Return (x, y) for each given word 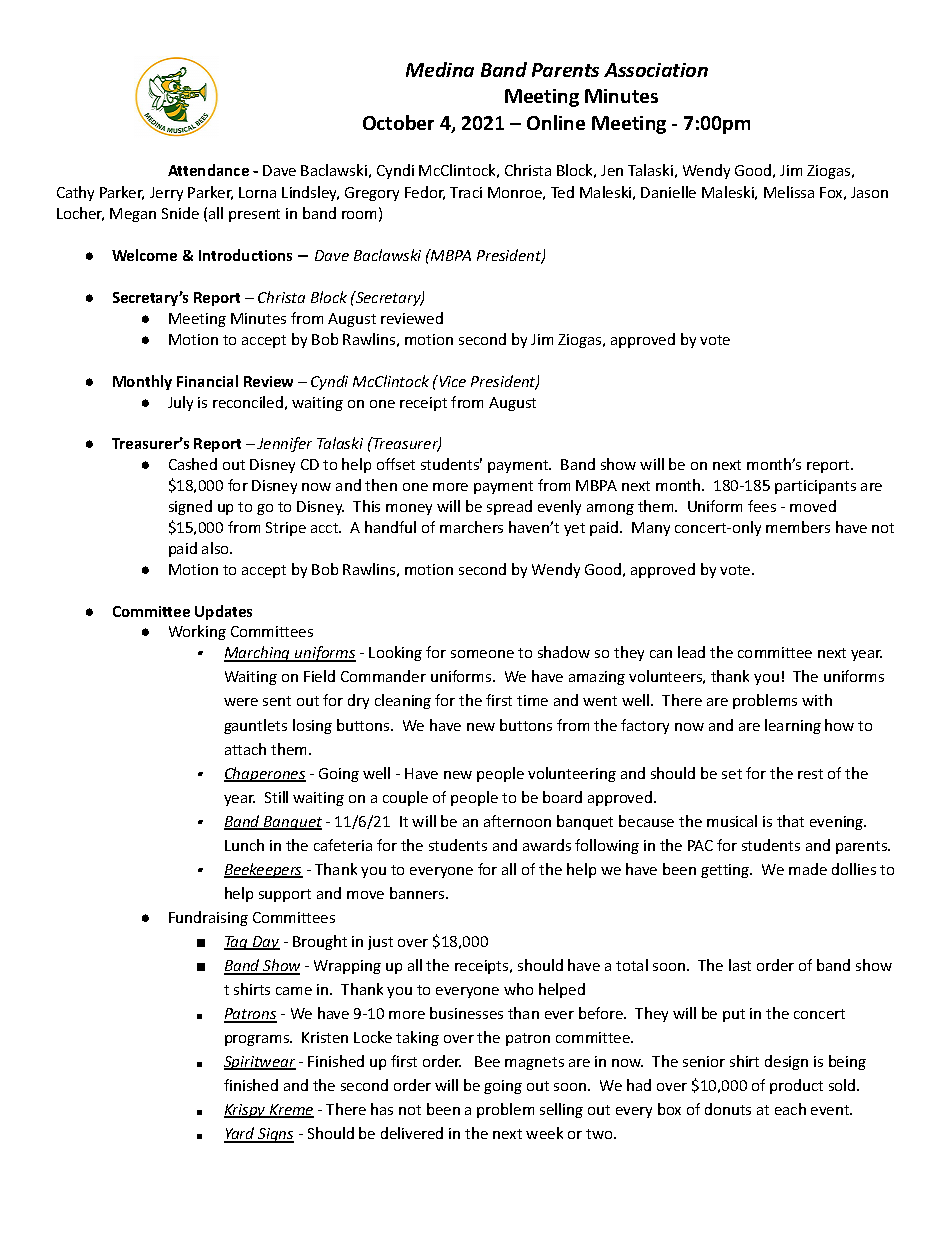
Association (656, 70)
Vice (451, 381)
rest (810, 774)
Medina (440, 69)
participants (815, 487)
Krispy (246, 1111)
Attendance (208, 170)
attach (245, 749)
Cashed (193, 464)
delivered (412, 1133)
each (790, 1109)
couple (405, 798)
